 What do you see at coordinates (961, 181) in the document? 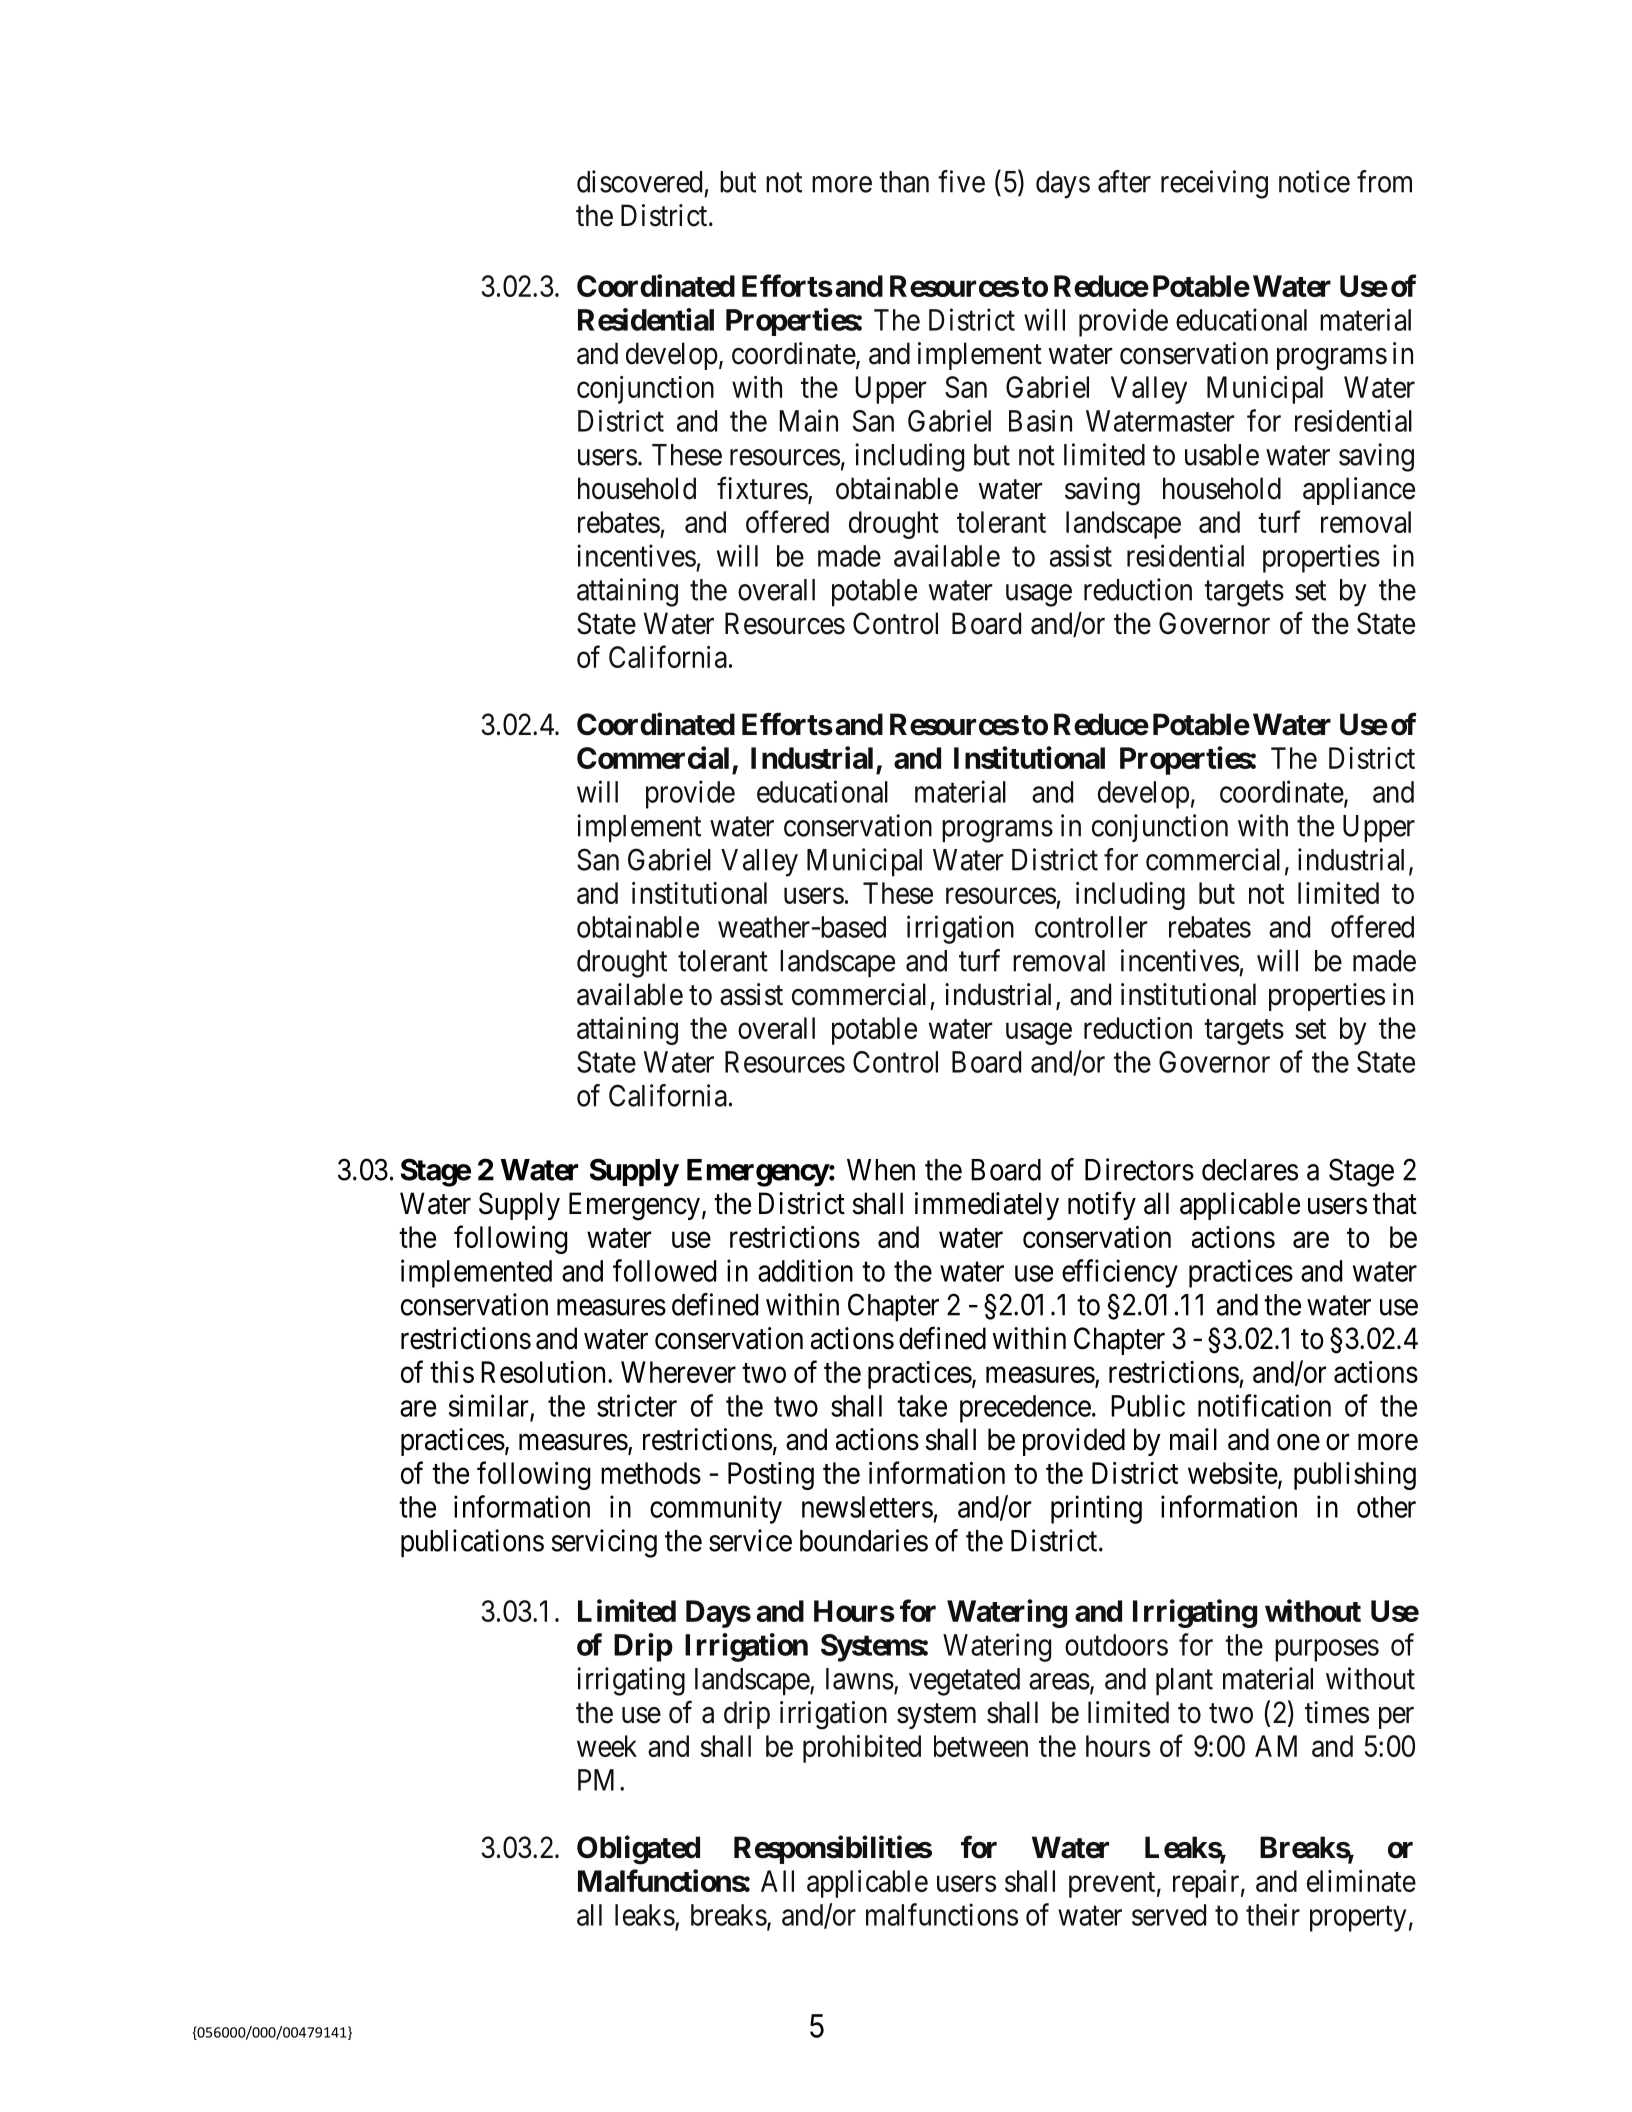
I see `five` at bounding box center [961, 181].
